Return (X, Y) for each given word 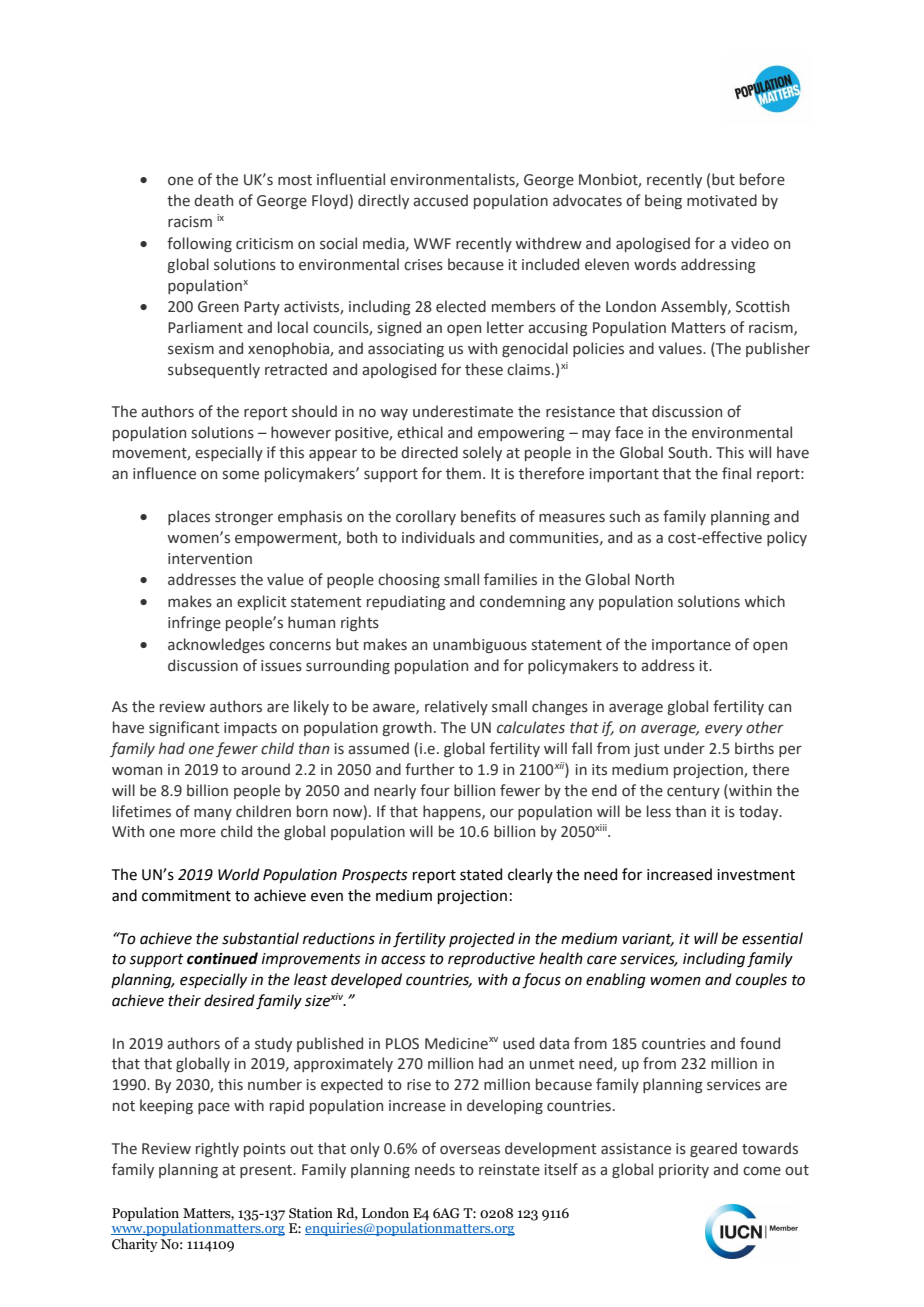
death (213, 200)
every (724, 730)
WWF (432, 243)
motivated (722, 200)
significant (184, 728)
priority (684, 1171)
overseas (470, 1150)
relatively (456, 707)
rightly (217, 1149)
